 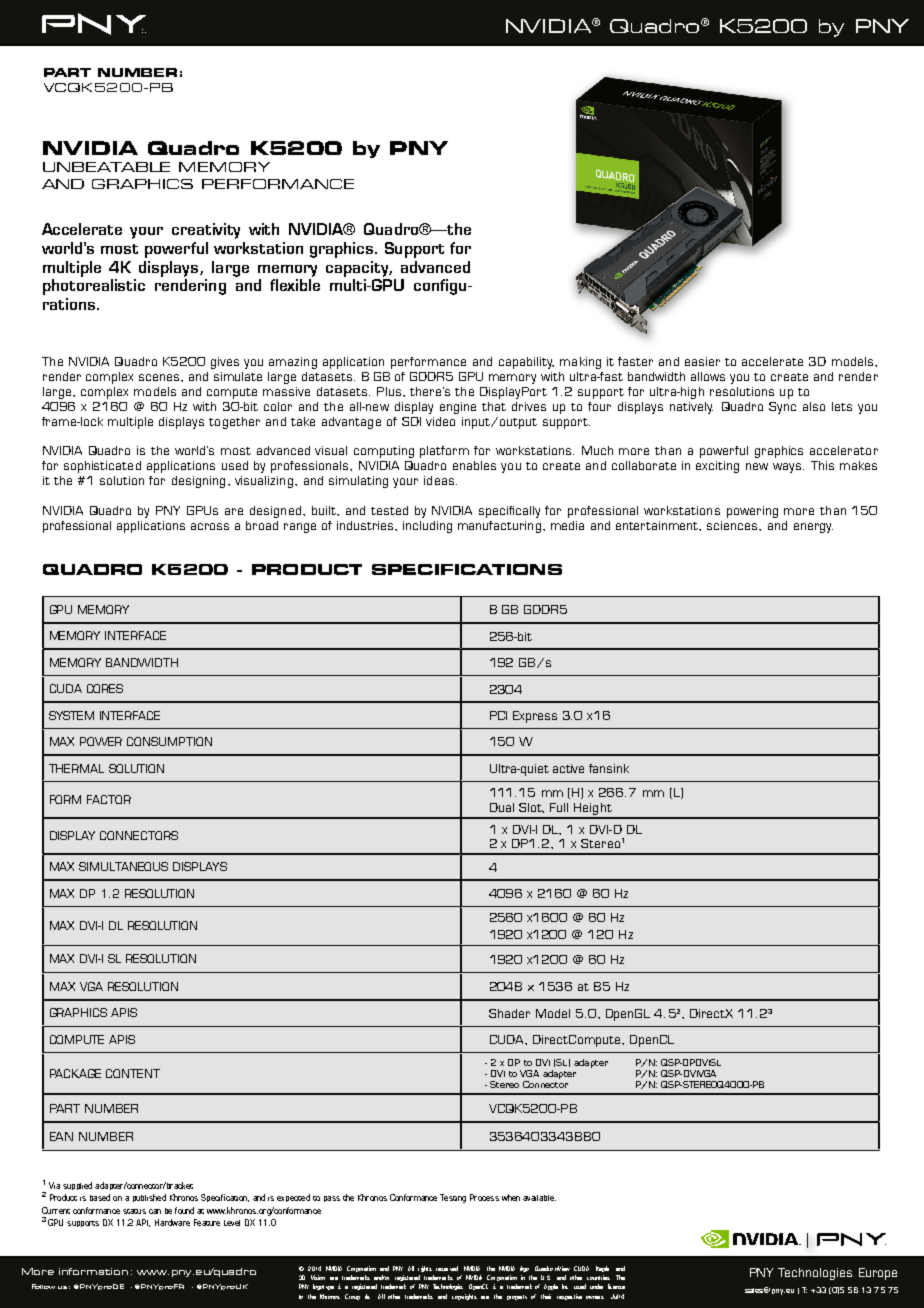 What do you see at coordinates (702, 361) in the page?
I see `easier` at bounding box center [702, 361].
